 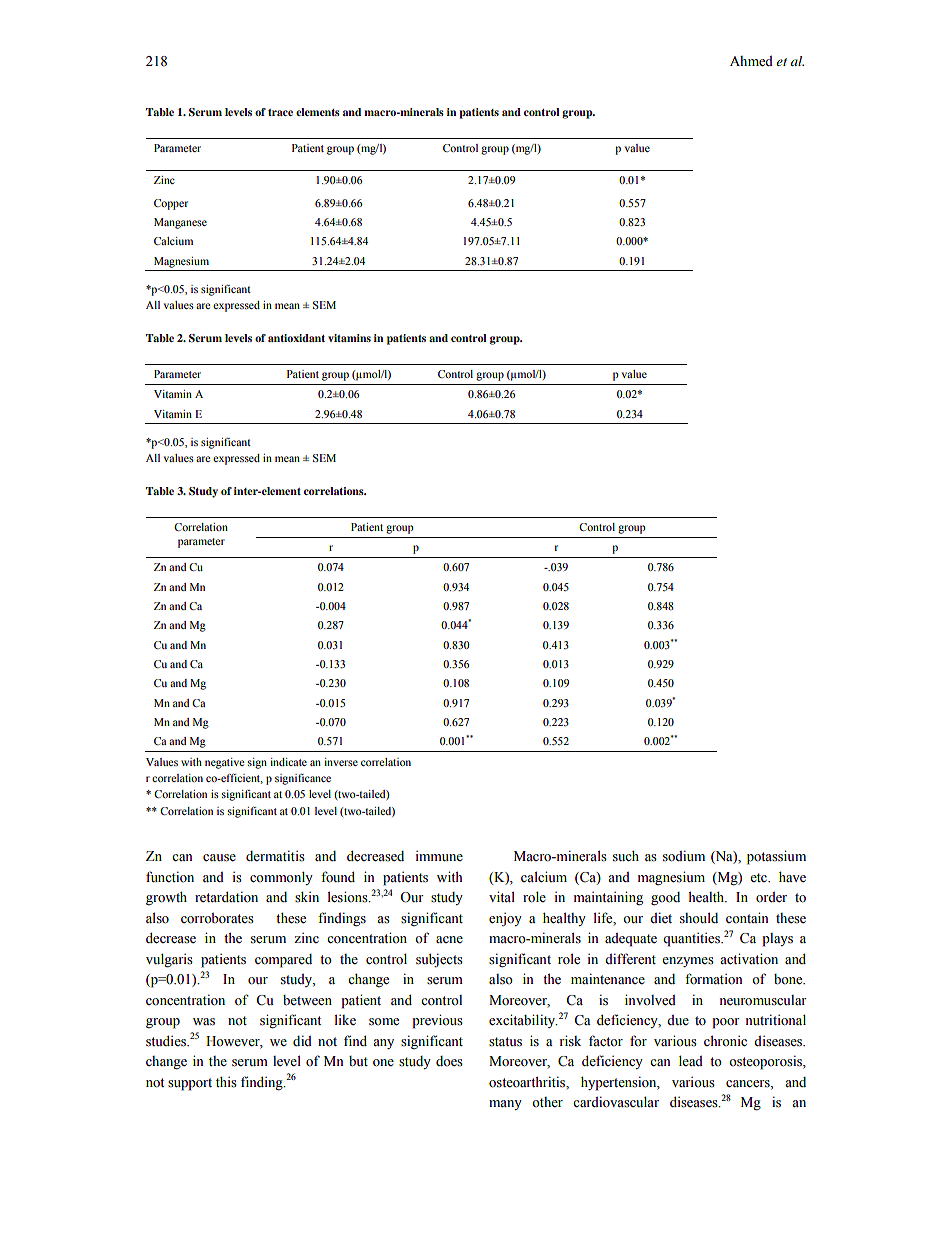 I want to click on lead, so click(x=691, y=1060).
